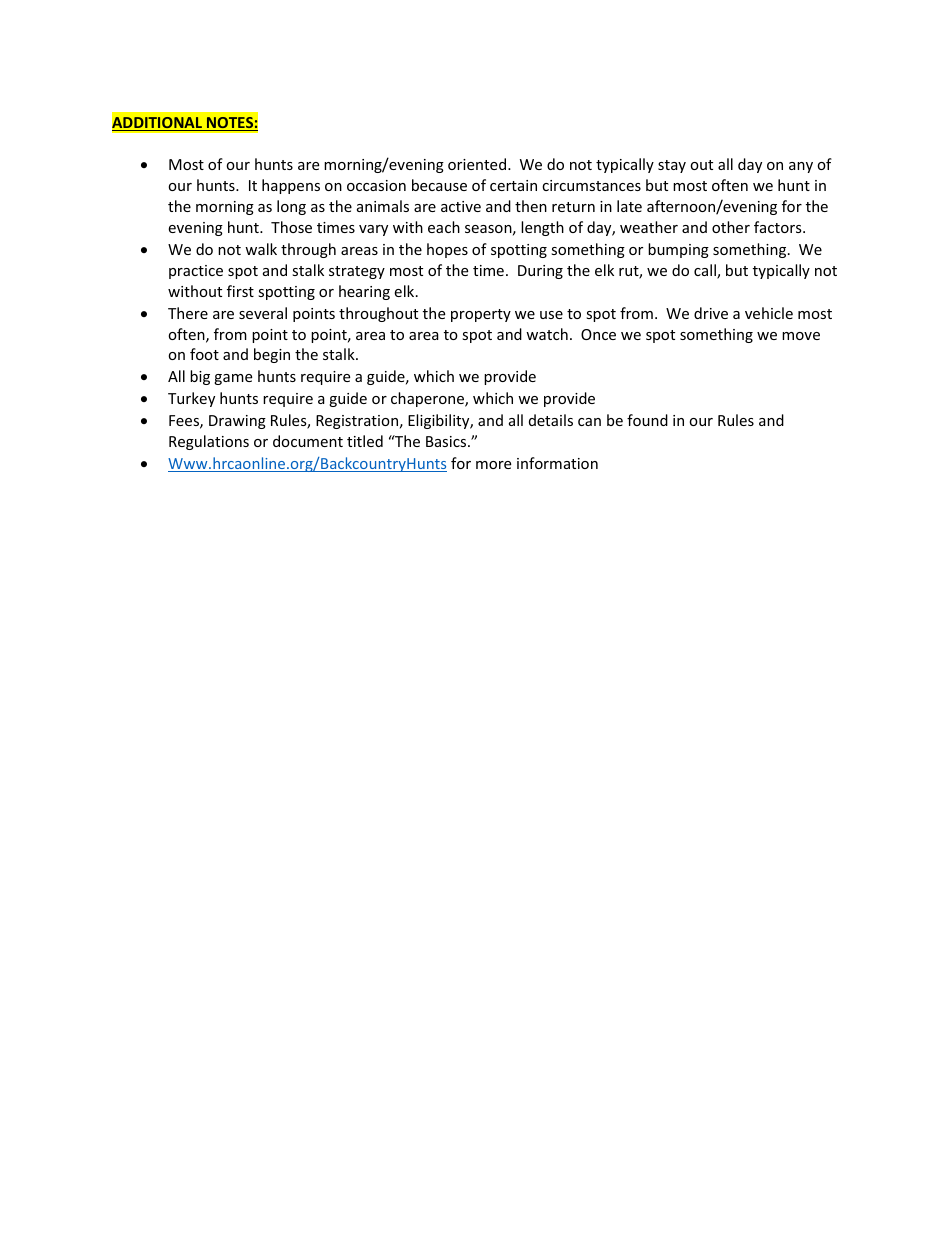 This screenshot has height=1233, width=952. I want to click on property, so click(481, 315).
